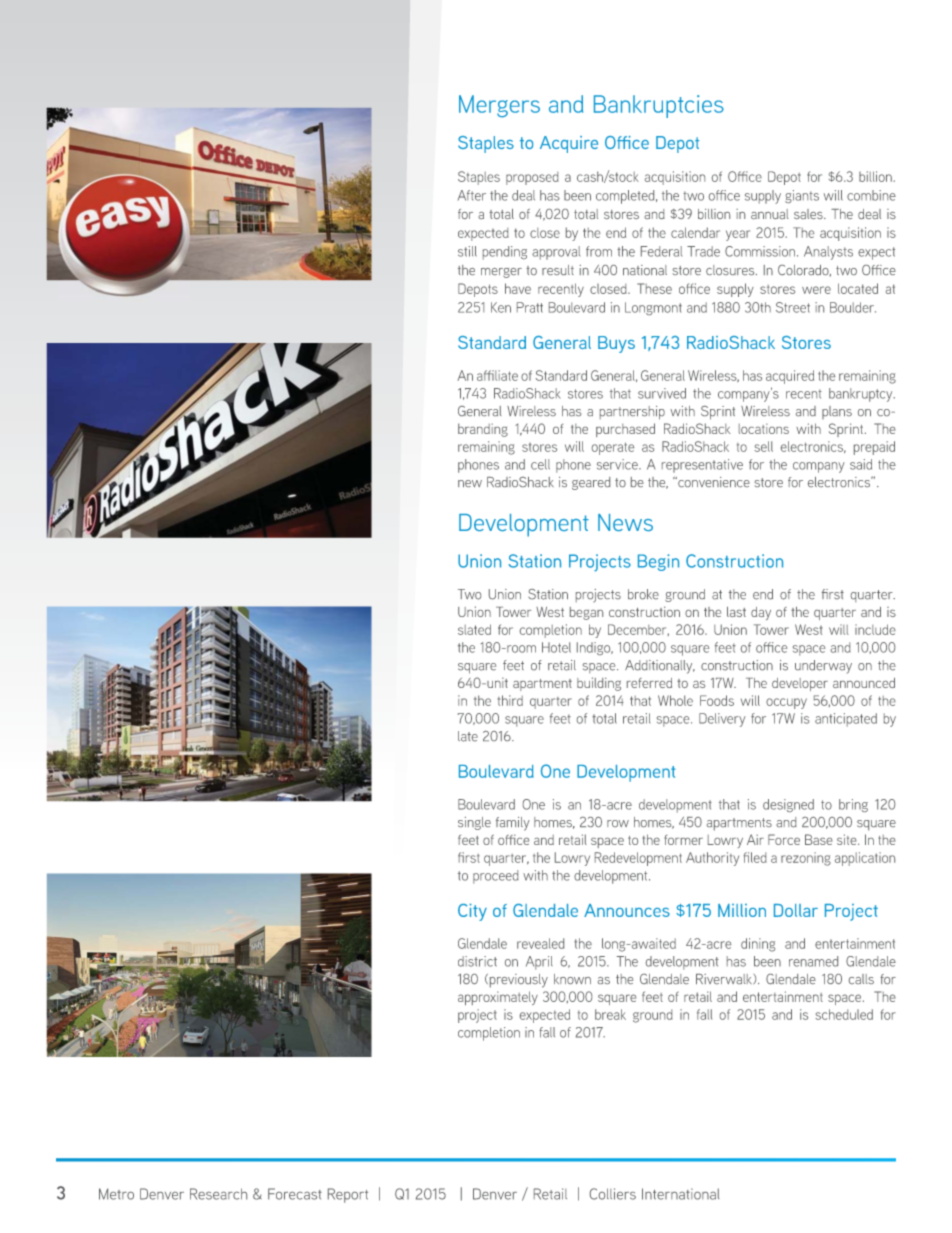 Image resolution: width=952 pixels, height=1233 pixels. Describe the element at coordinates (788, 805) in the screenshot. I see `designed` at that location.
